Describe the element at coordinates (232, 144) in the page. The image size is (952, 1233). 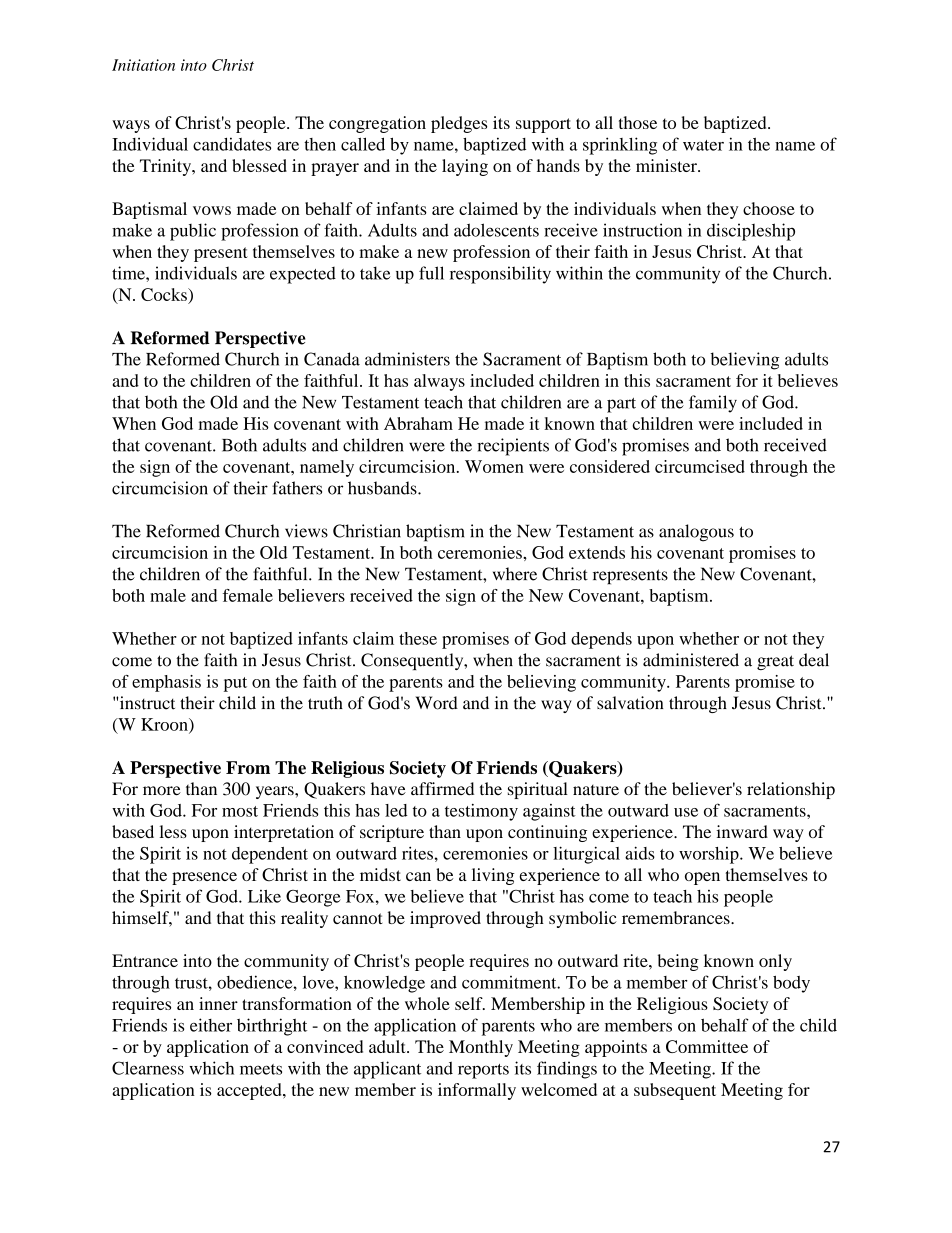
I see `candidates` at that location.
